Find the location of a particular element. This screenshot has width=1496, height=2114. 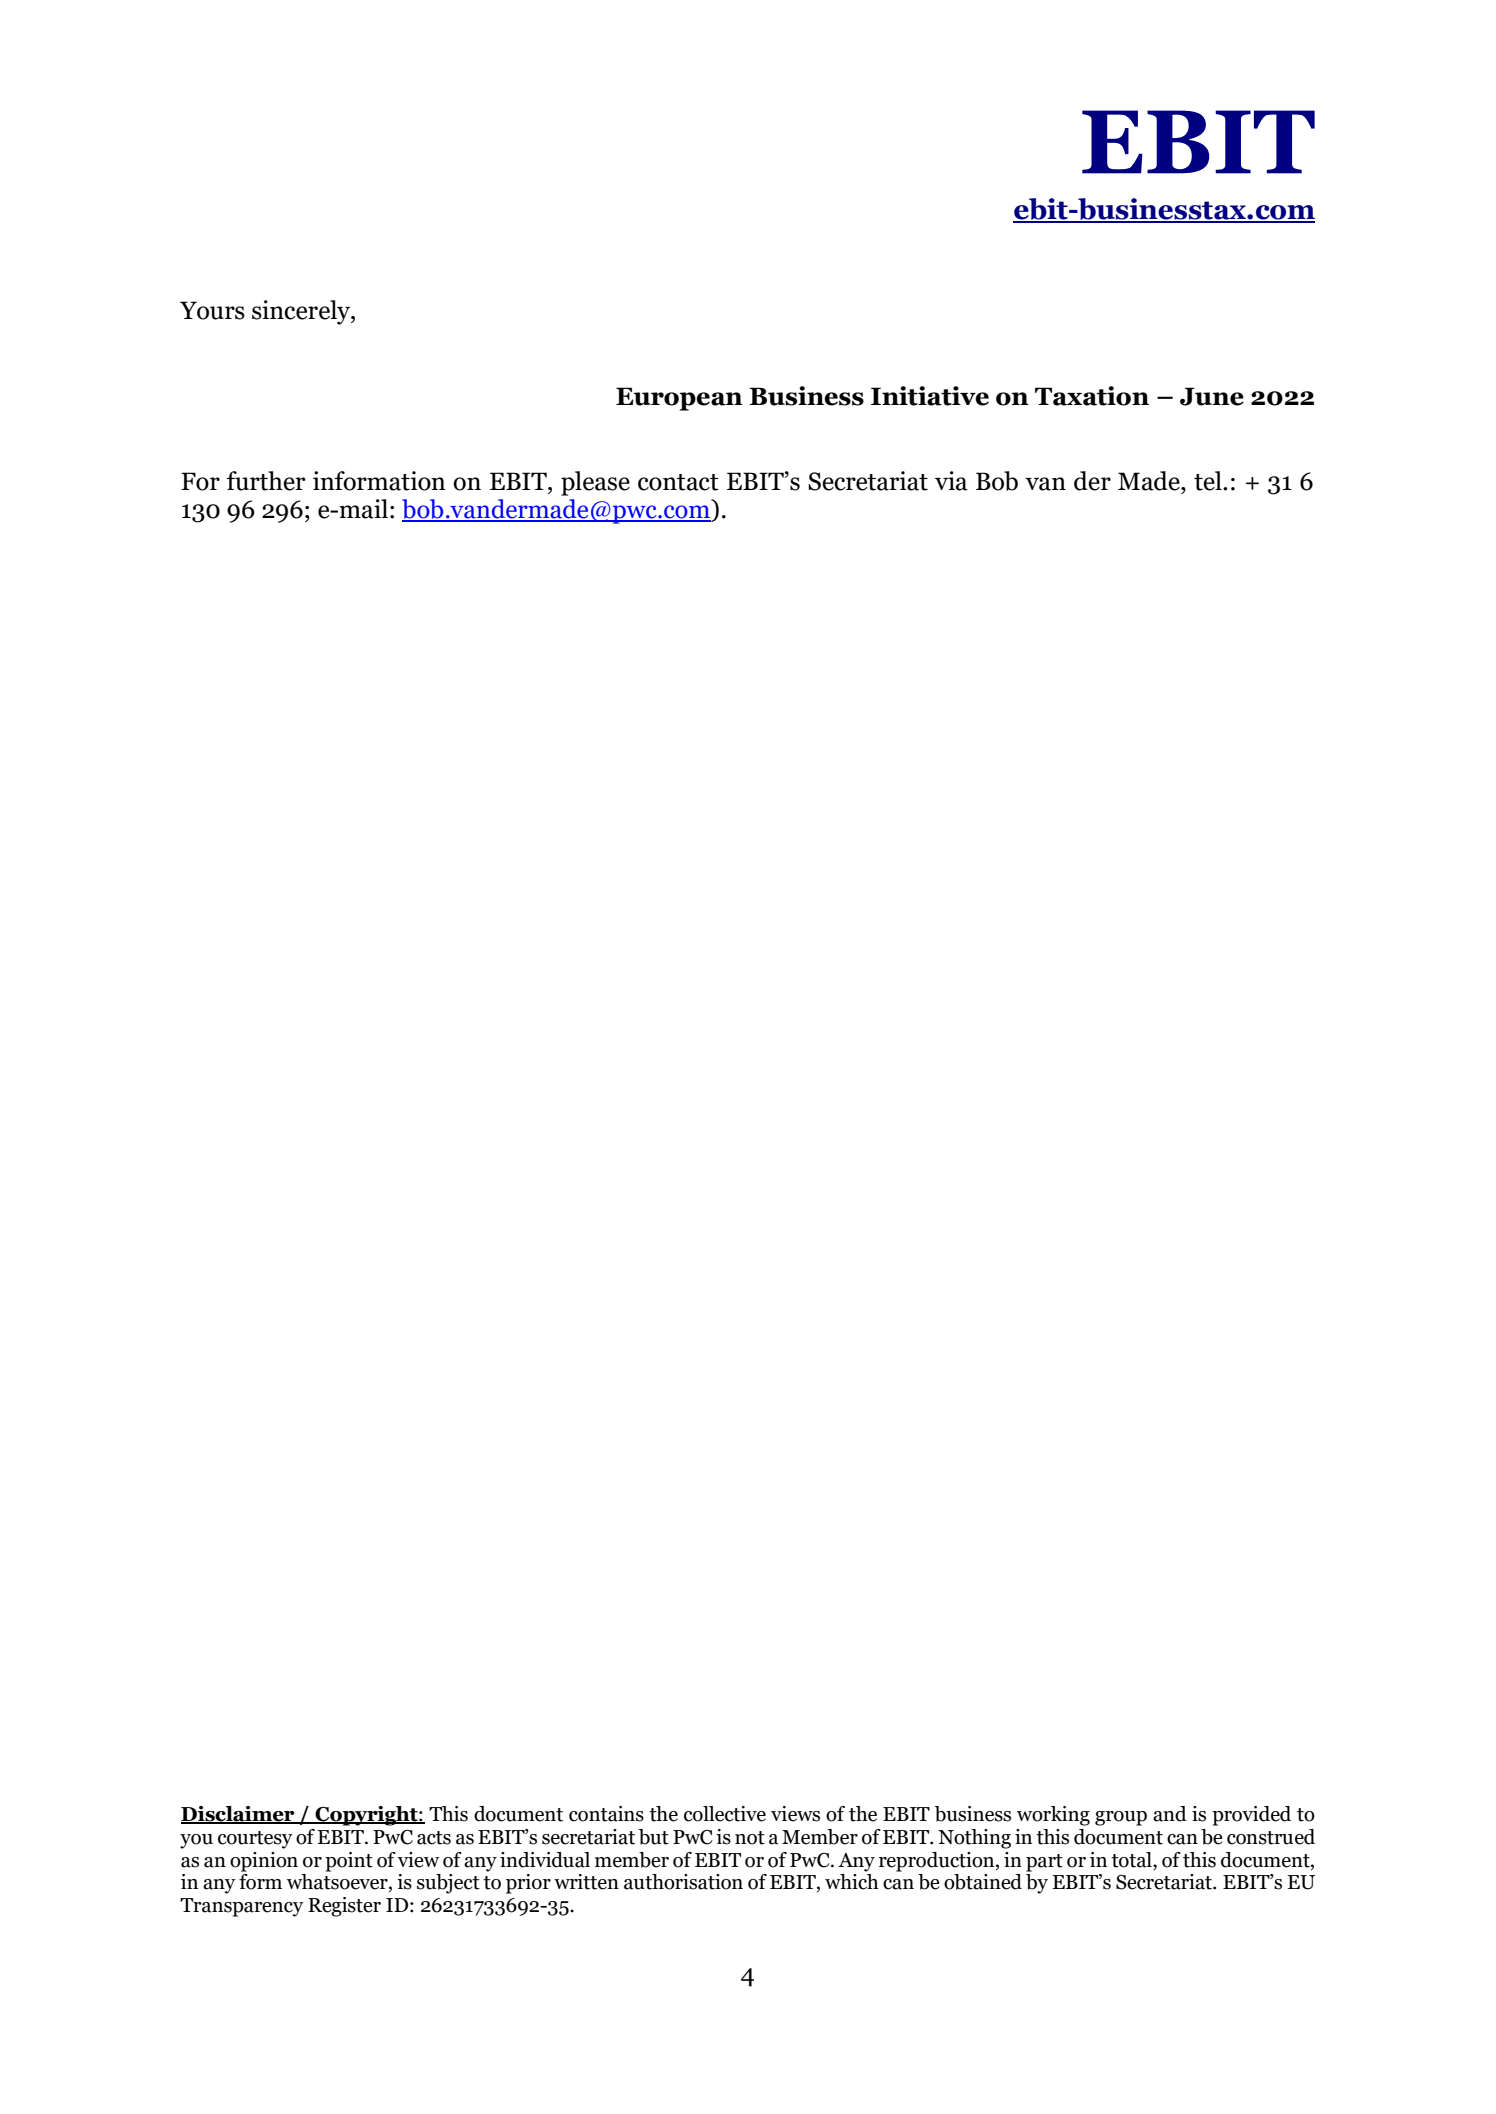

point is located at coordinates (349, 1862).
